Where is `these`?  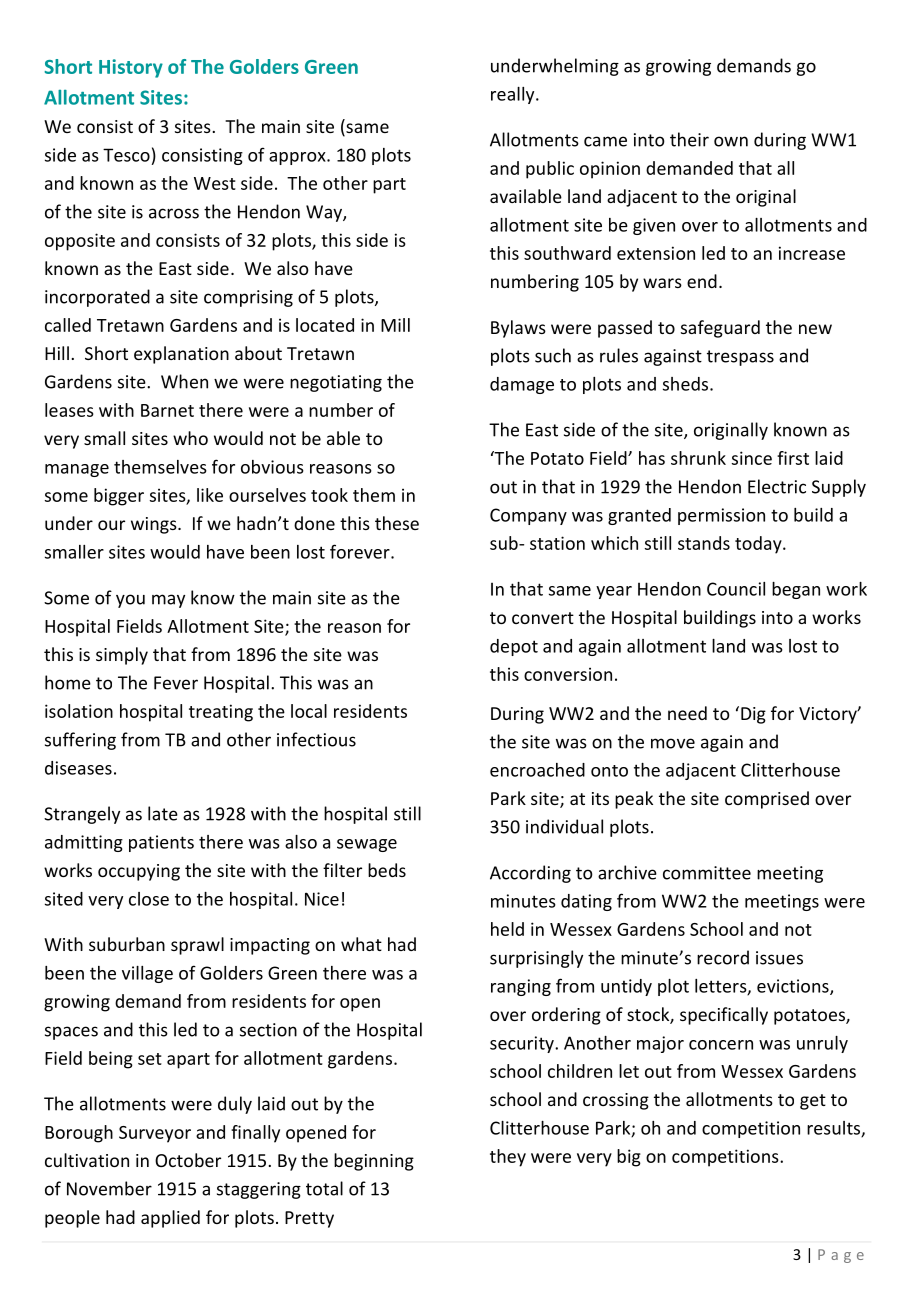 these is located at coordinates (397, 523).
